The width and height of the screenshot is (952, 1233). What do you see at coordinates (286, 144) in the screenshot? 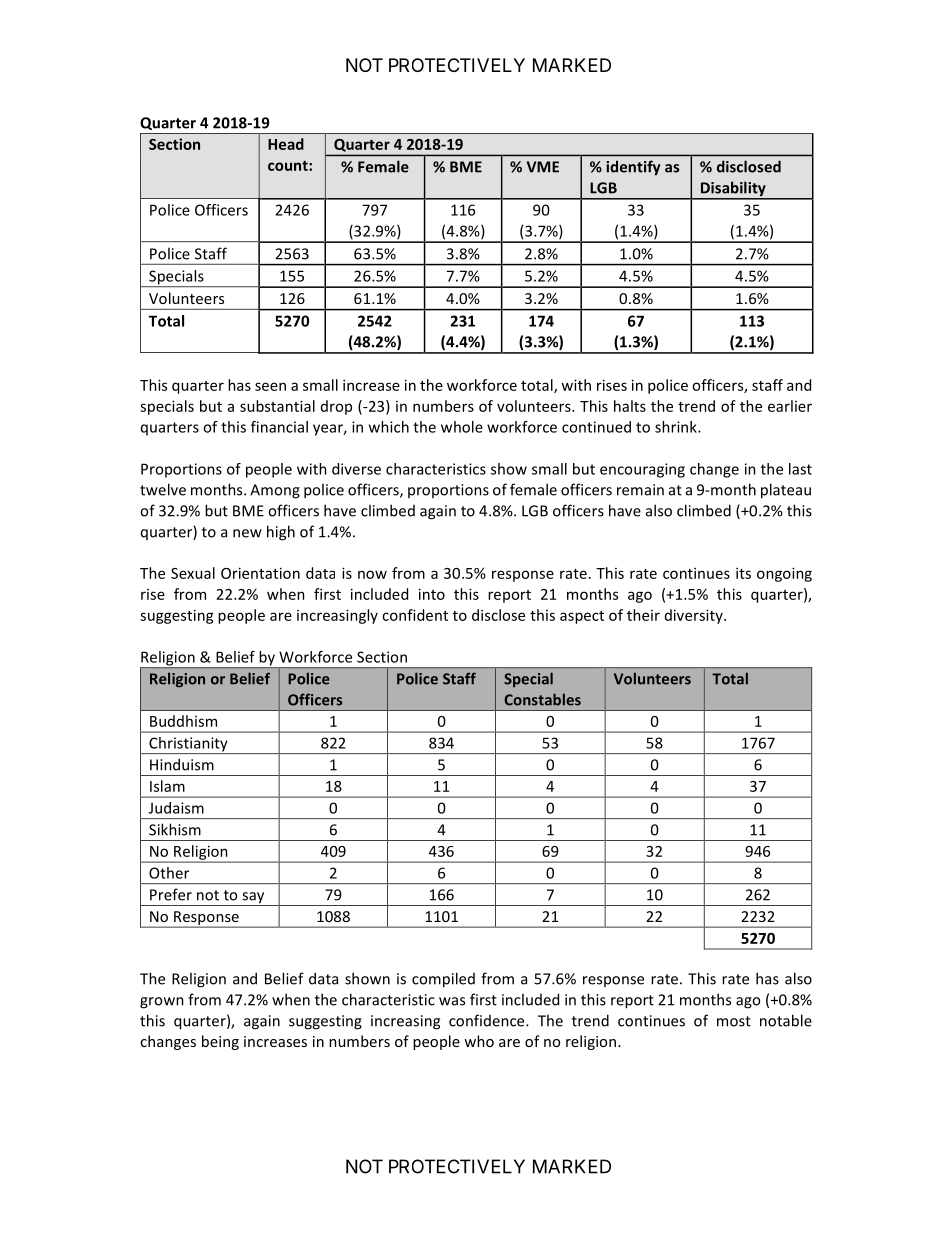
I see `Head` at bounding box center [286, 144].
